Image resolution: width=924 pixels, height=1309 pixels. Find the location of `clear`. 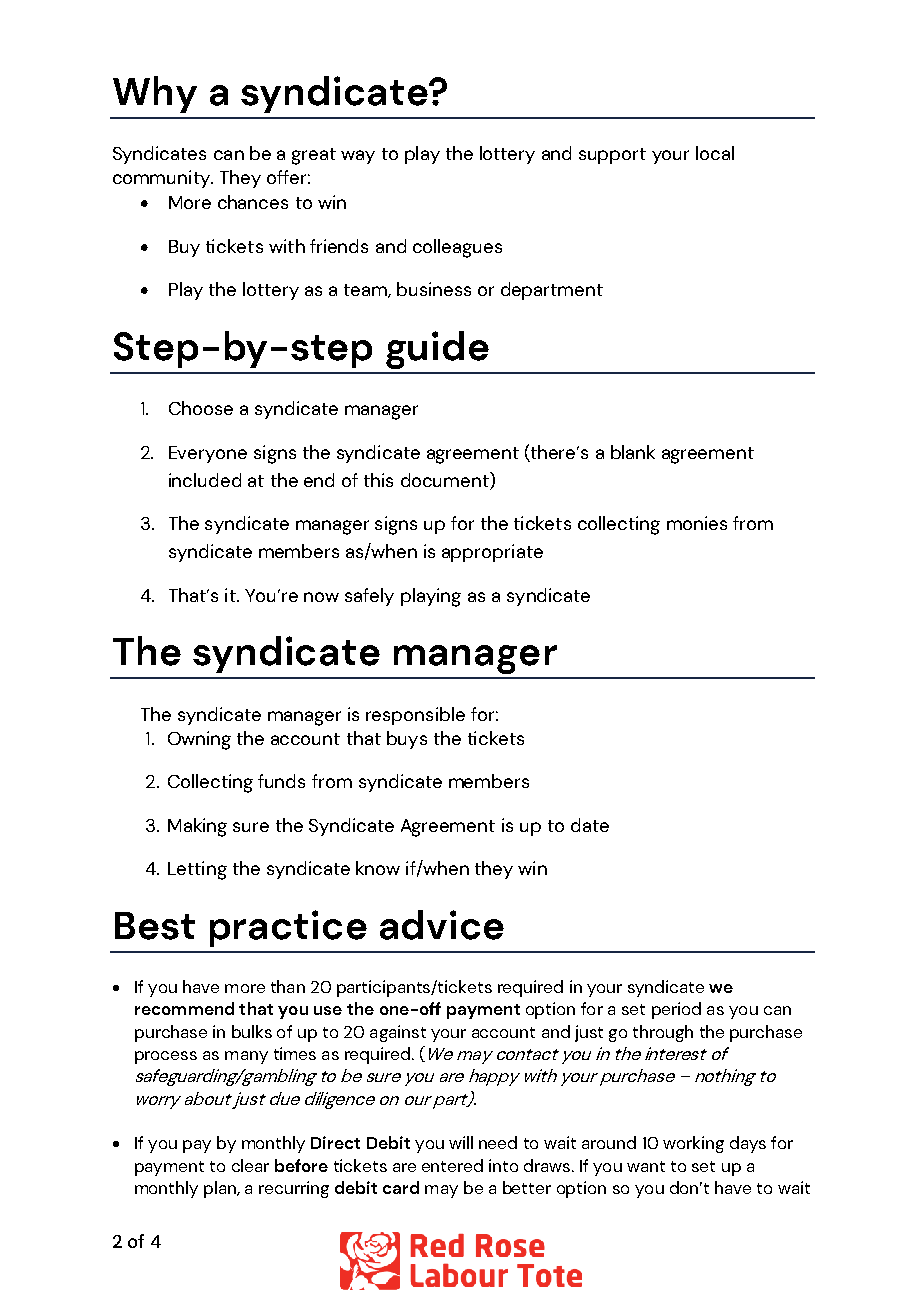

clear is located at coordinates (250, 1165).
